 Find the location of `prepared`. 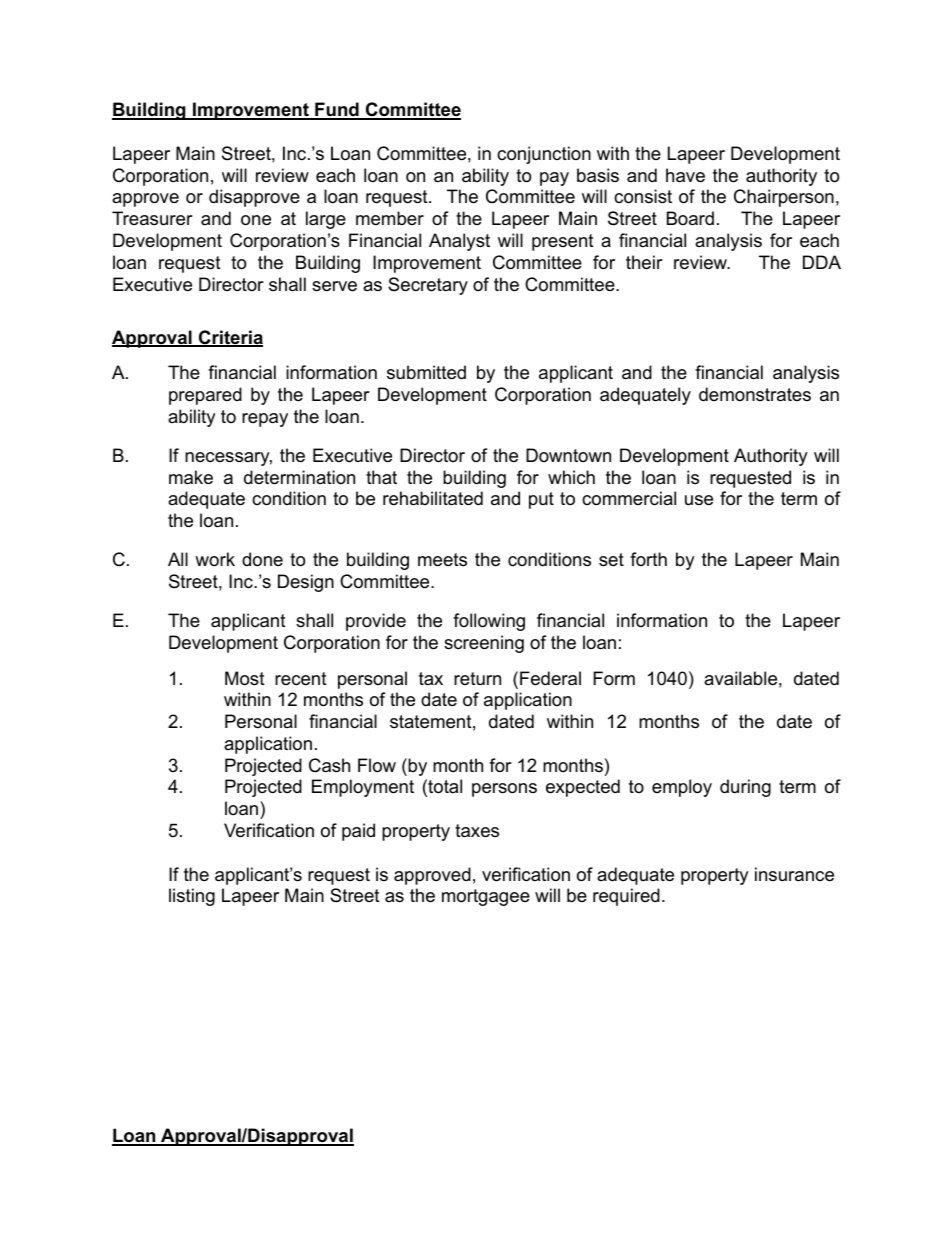

prepared is located at coordinates (205, 396).
